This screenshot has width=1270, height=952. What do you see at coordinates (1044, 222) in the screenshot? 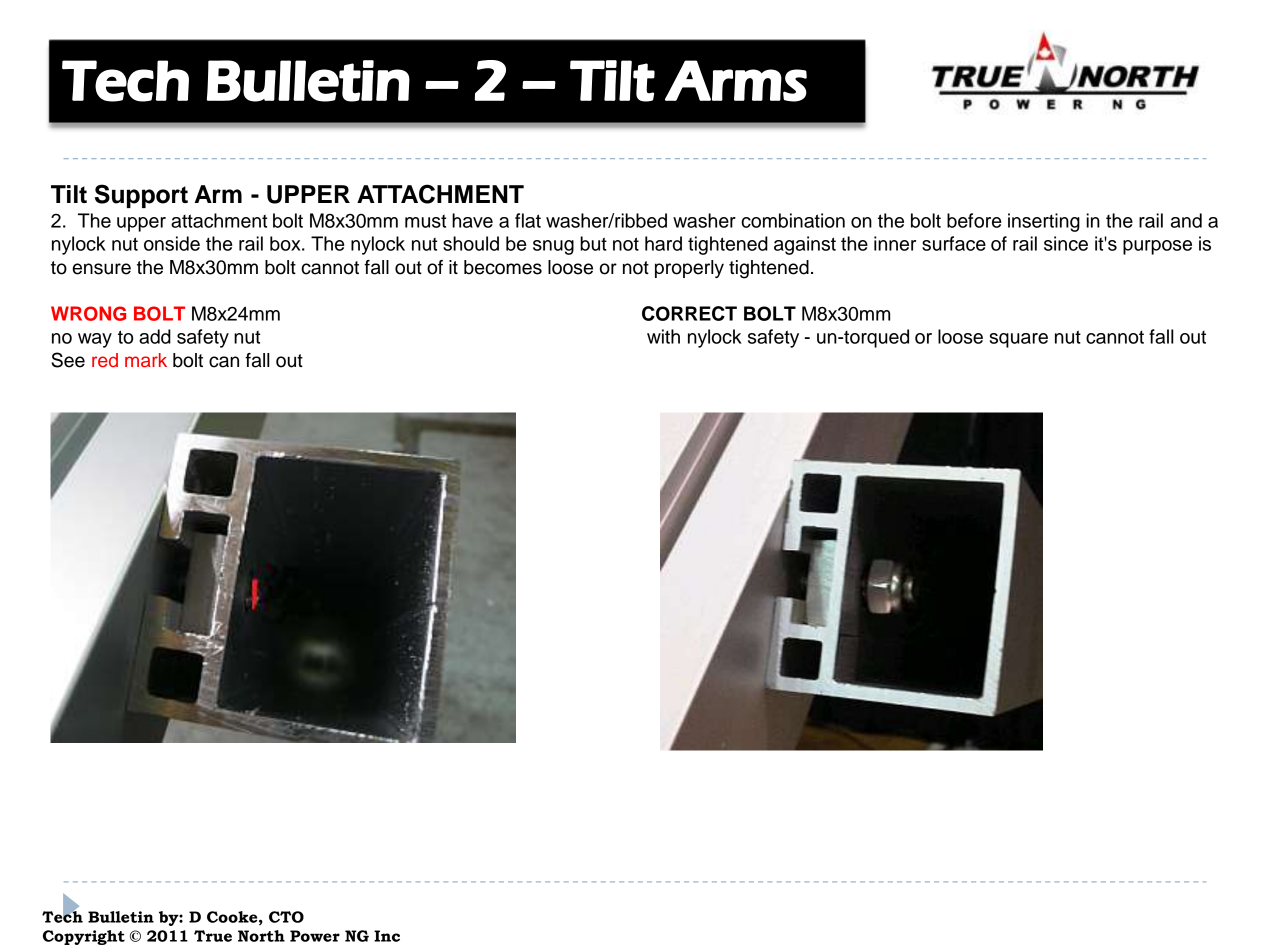
I see `inserting` at bounding box center [1044, 222].
